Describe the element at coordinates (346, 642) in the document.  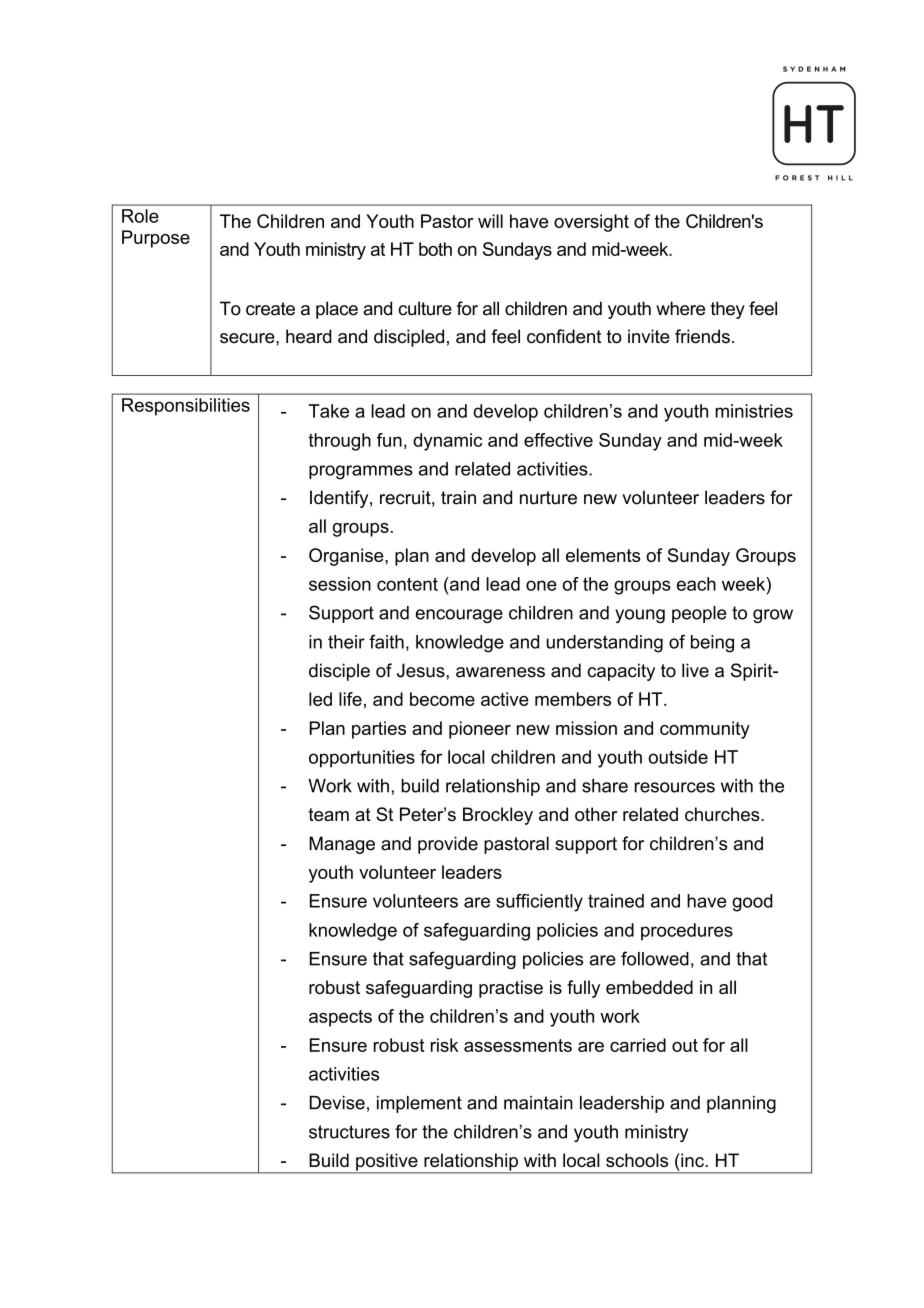
I see `their` at that location.
